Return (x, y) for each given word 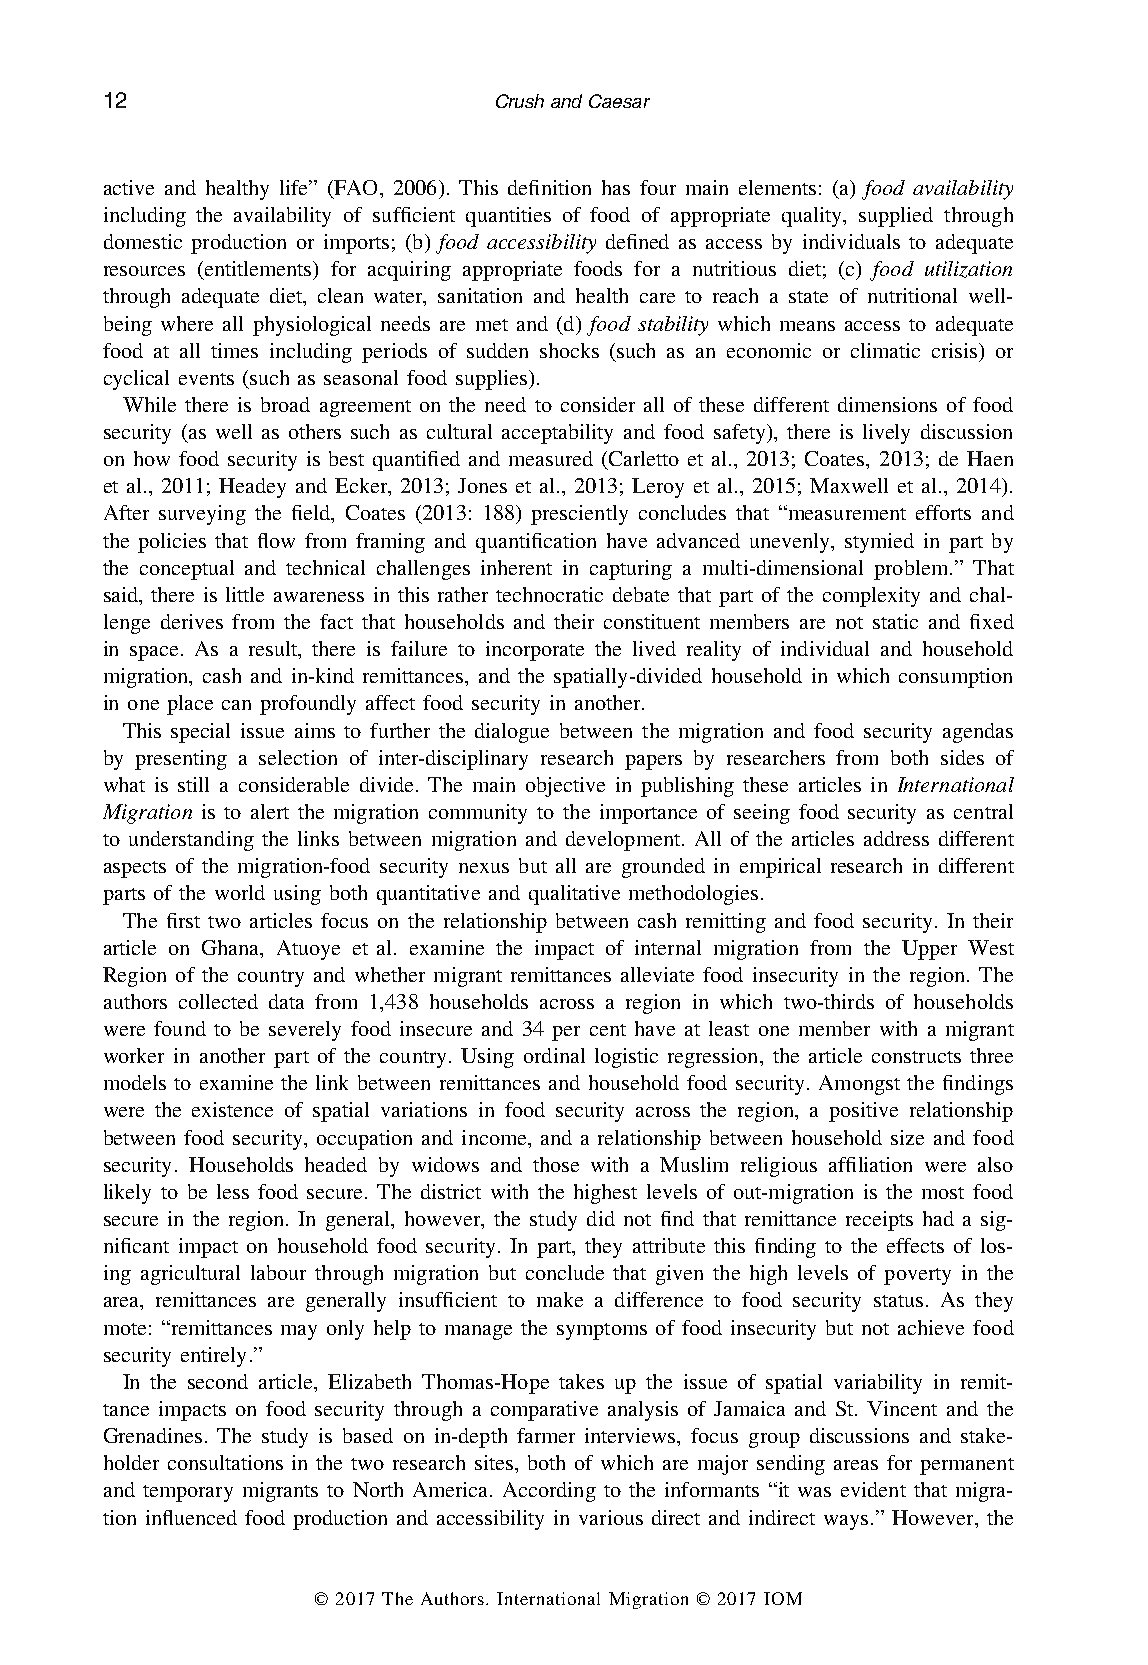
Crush (520, 101)
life (295, 187)
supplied (896, 217)
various (611, 1517)
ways (846, 1522)
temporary (188, 1493)
